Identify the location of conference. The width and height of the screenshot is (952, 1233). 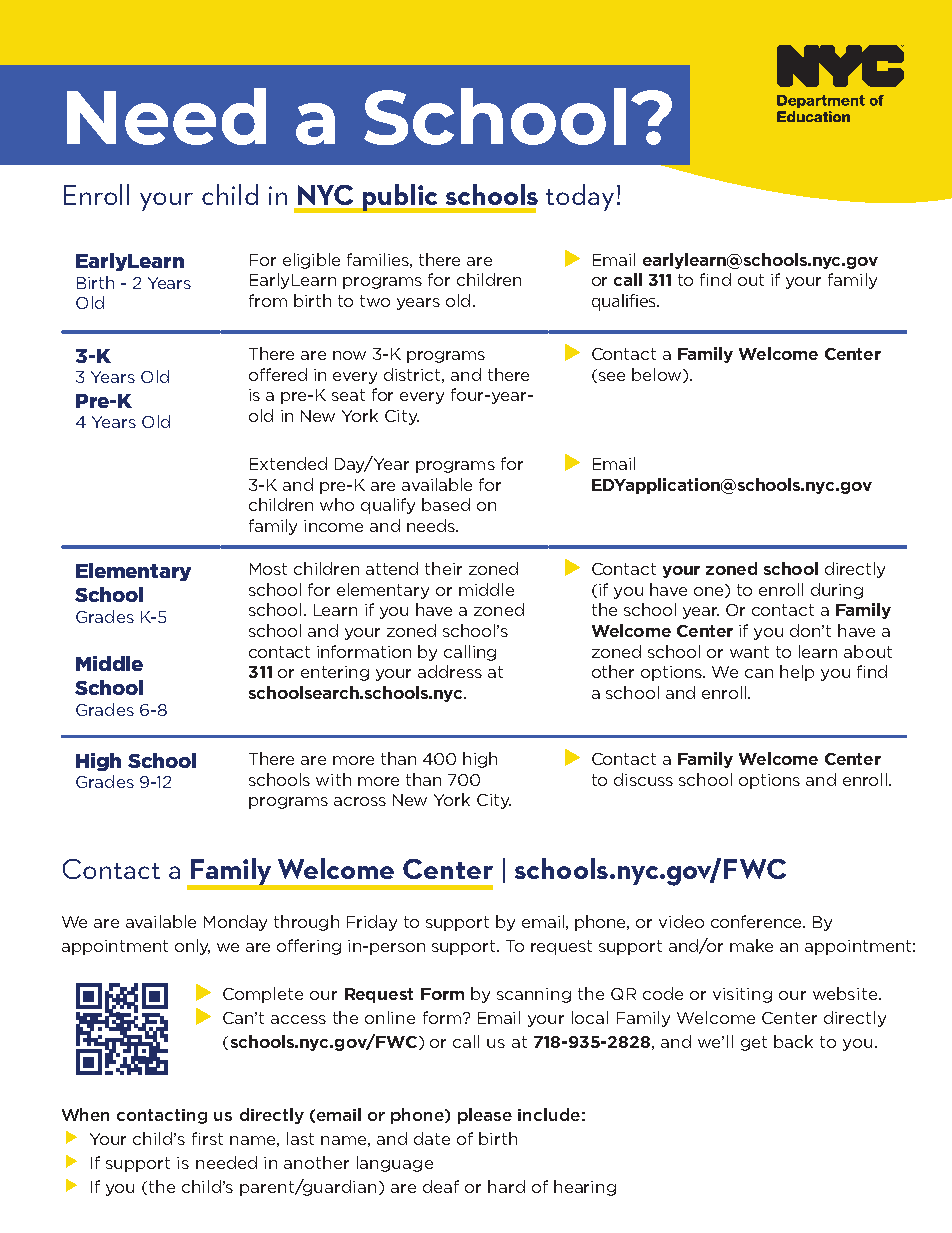
(757, 921).
